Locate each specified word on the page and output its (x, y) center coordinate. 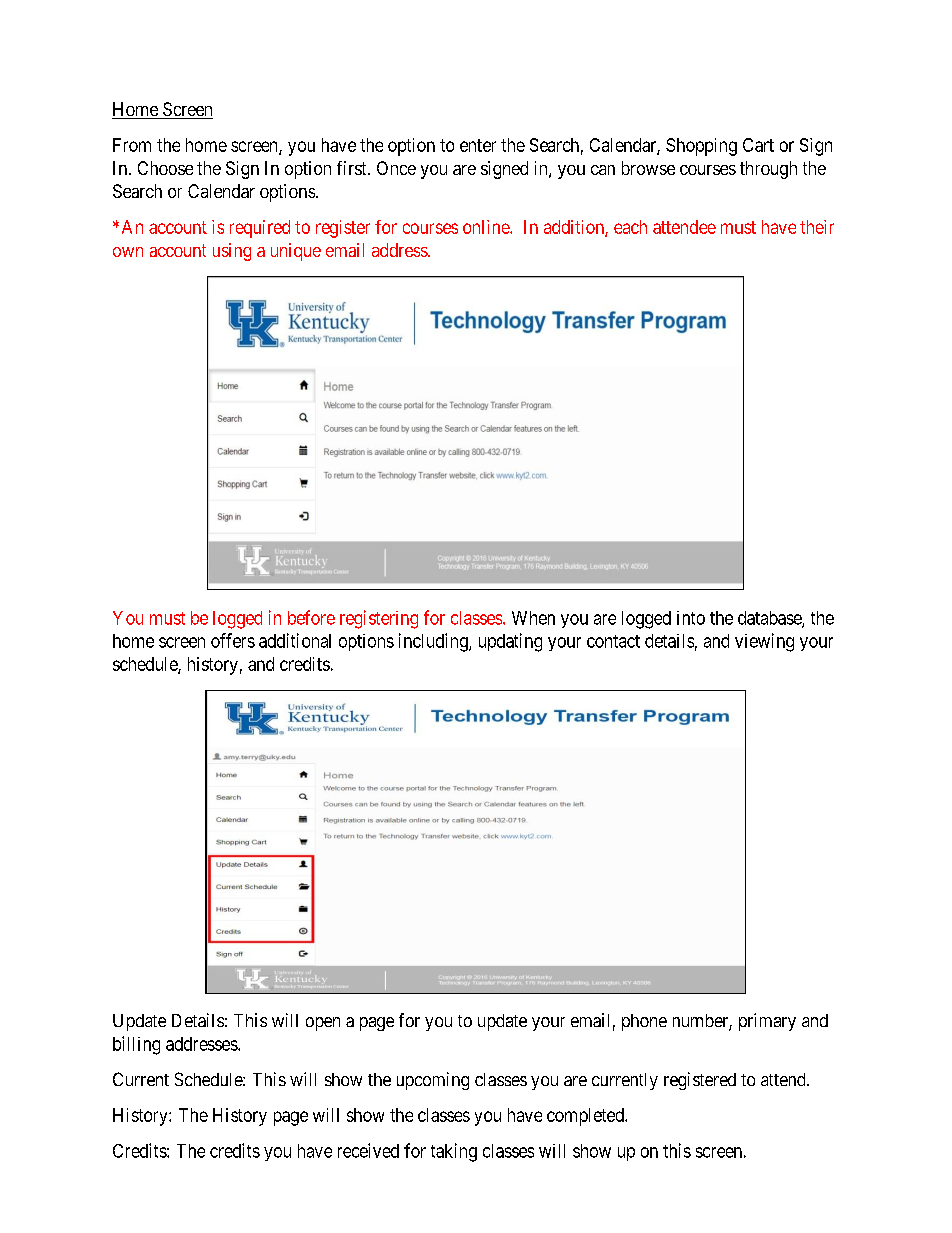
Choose (165, 168)
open (323, 1024)
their (817, 227)
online (487, 227)
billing (136, 1045)
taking (454, 1152)
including (434, 642)
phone (644, 1022)
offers (233, 640)
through (768, 170)
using (232, 252)
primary (767, 1022)
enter (478, 145)
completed (586, 1117)
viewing (764, 642)
